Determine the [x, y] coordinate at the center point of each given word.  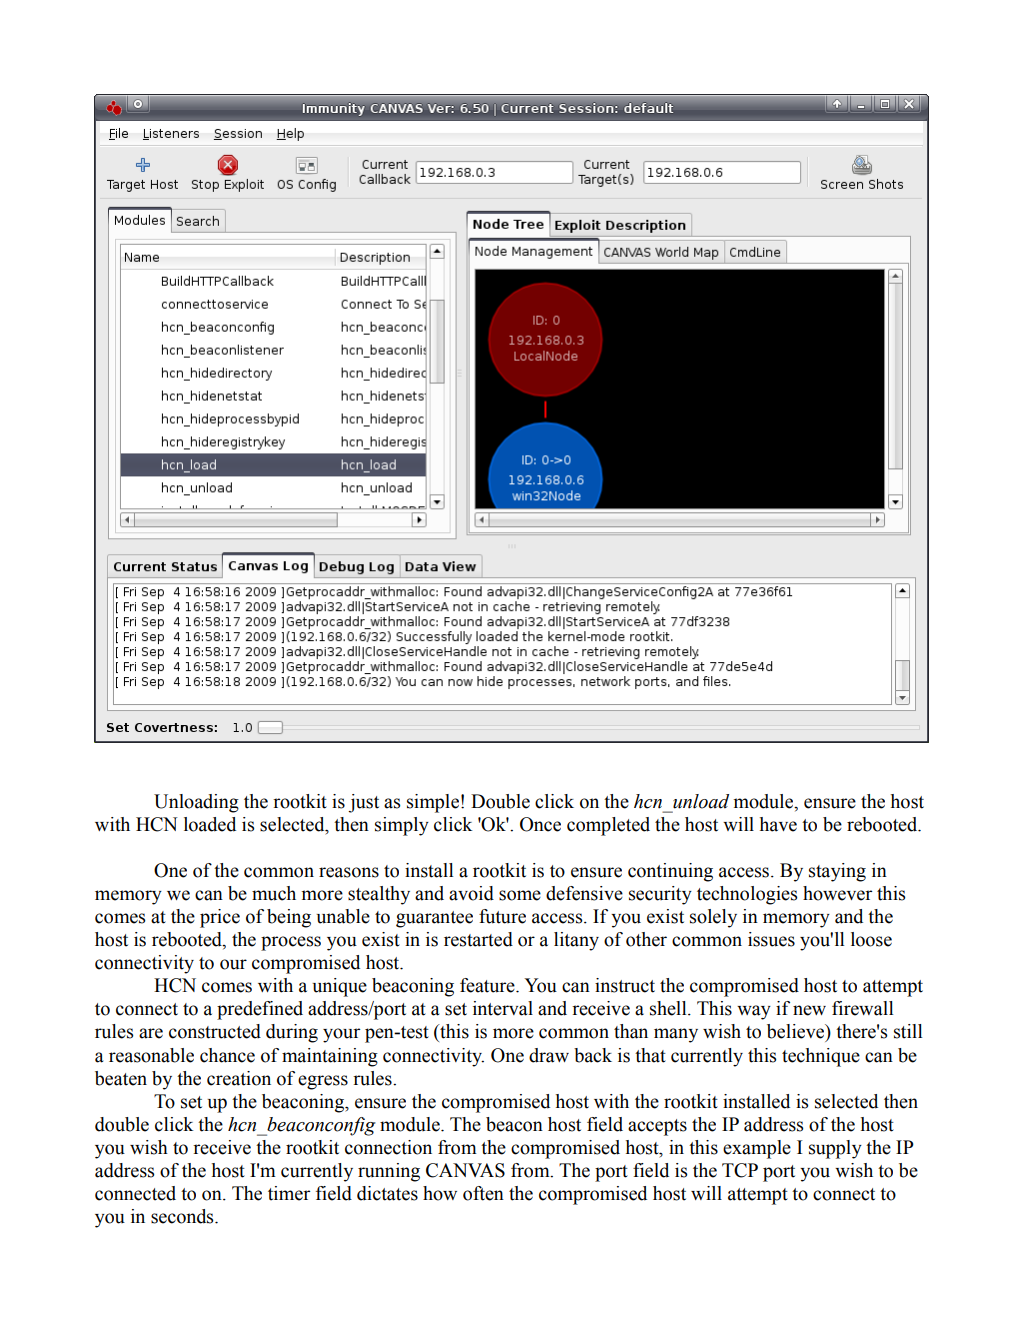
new [809, 1010]
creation [239, 1078]
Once [540, 824]
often [483, 1193]
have [778, 824]
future [502, 916]
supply [835, 1149]
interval [503, 1008]
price [220, 918]
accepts [657, 1127]
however [837, 893]
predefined [260, 1010]
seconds [183, 1216]
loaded [210, 824]
